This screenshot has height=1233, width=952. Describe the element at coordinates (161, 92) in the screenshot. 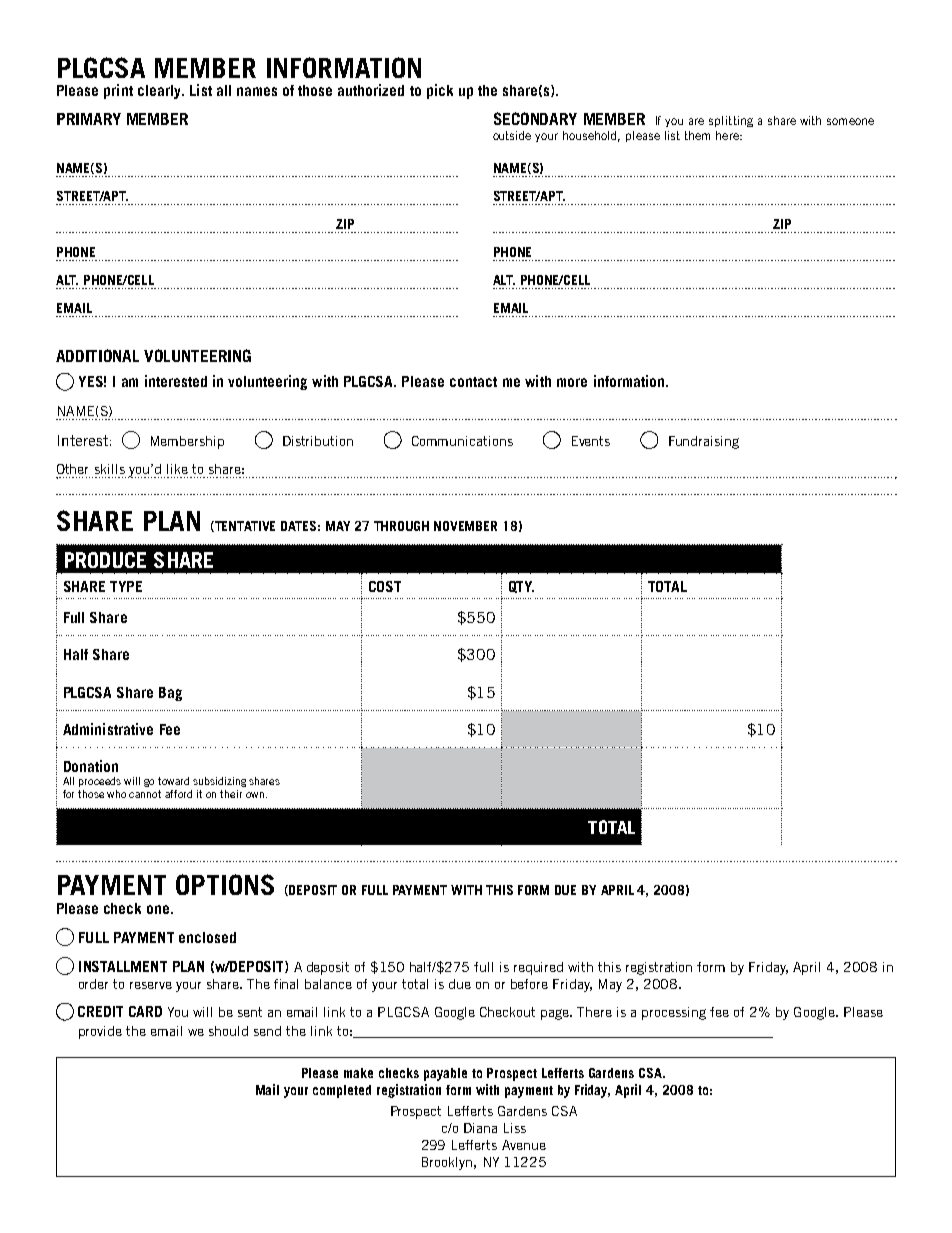

I see `clearly` at that location.
